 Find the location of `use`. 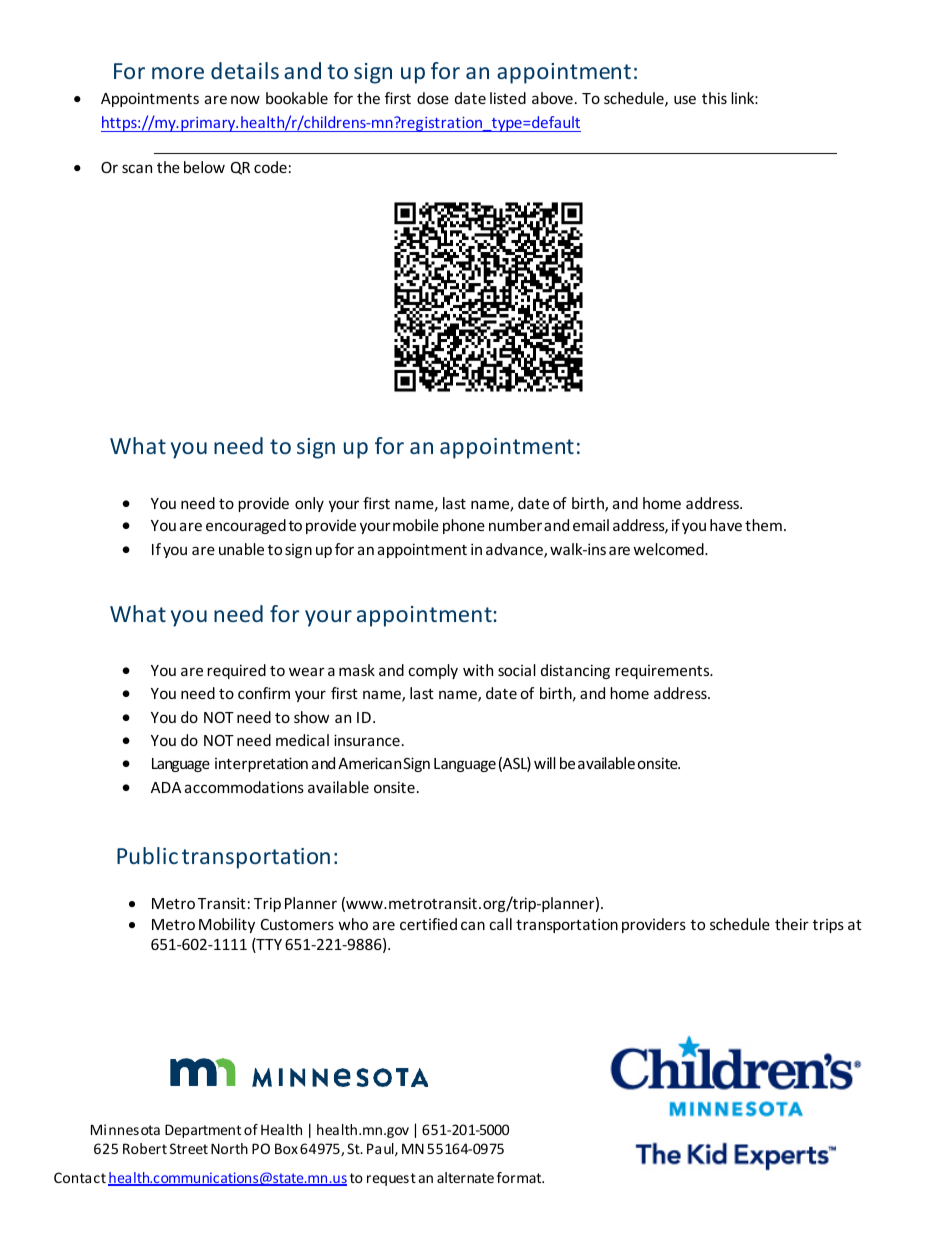

use is located at coordinates (685, 99).
